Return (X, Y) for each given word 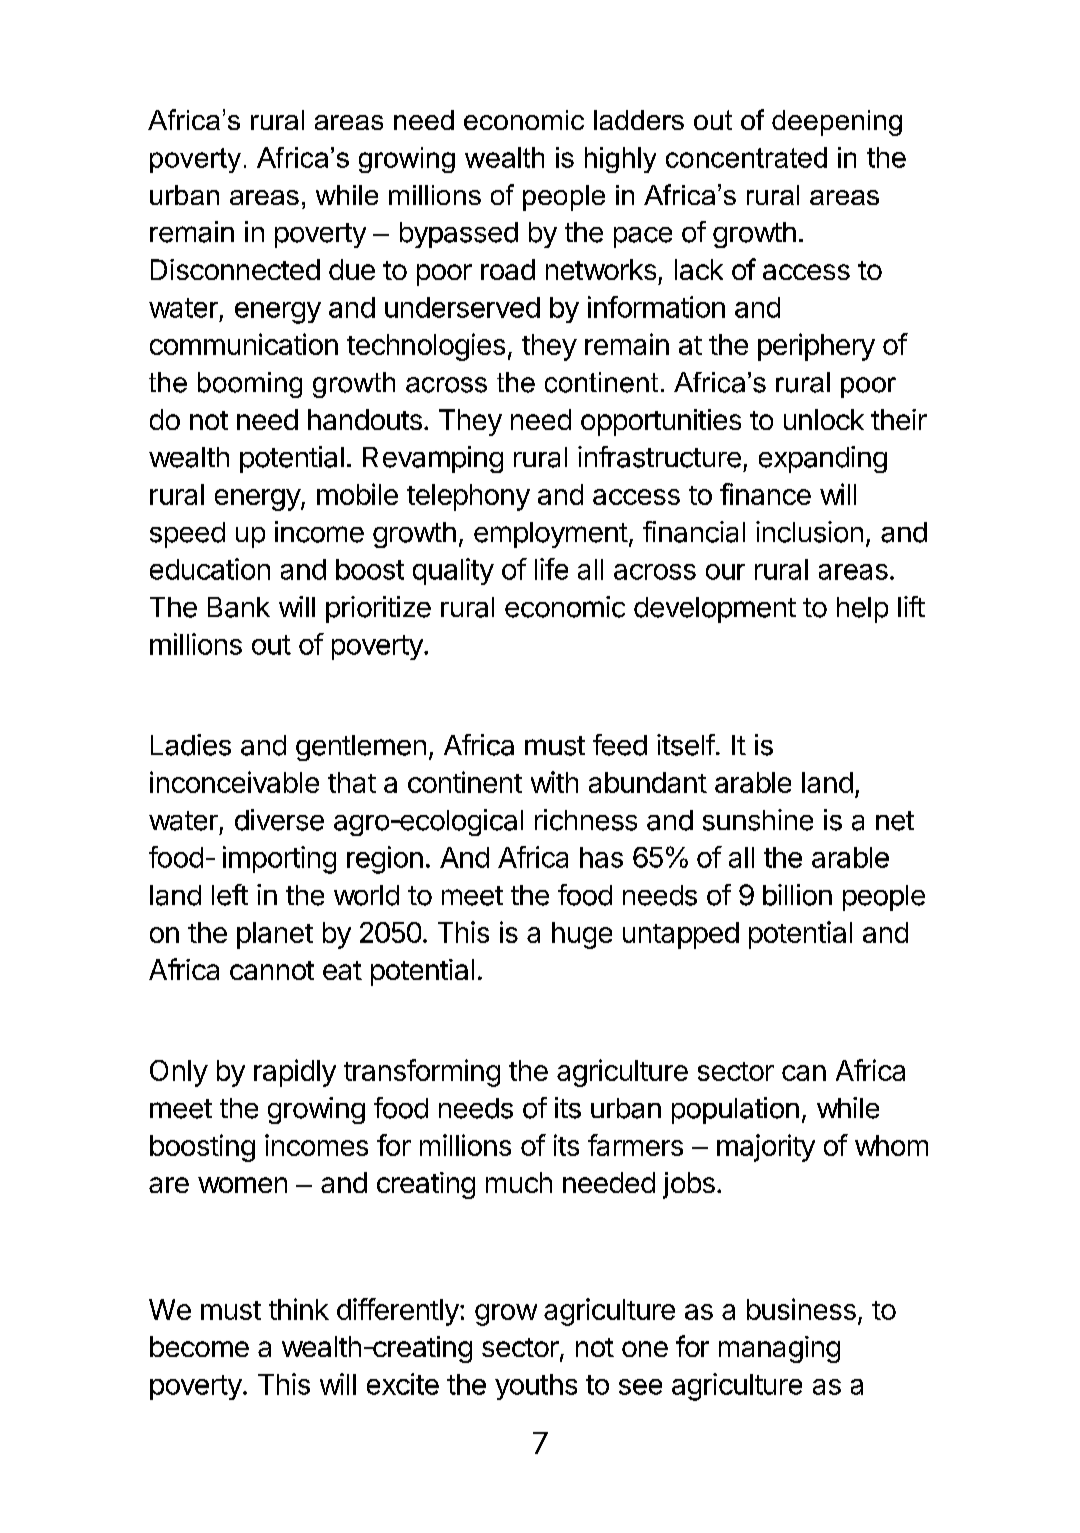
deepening (837, 123)
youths (536, 1387)
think (299, 1309)
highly (620, 160)
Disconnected (235, 269)
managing (779, 1349)
